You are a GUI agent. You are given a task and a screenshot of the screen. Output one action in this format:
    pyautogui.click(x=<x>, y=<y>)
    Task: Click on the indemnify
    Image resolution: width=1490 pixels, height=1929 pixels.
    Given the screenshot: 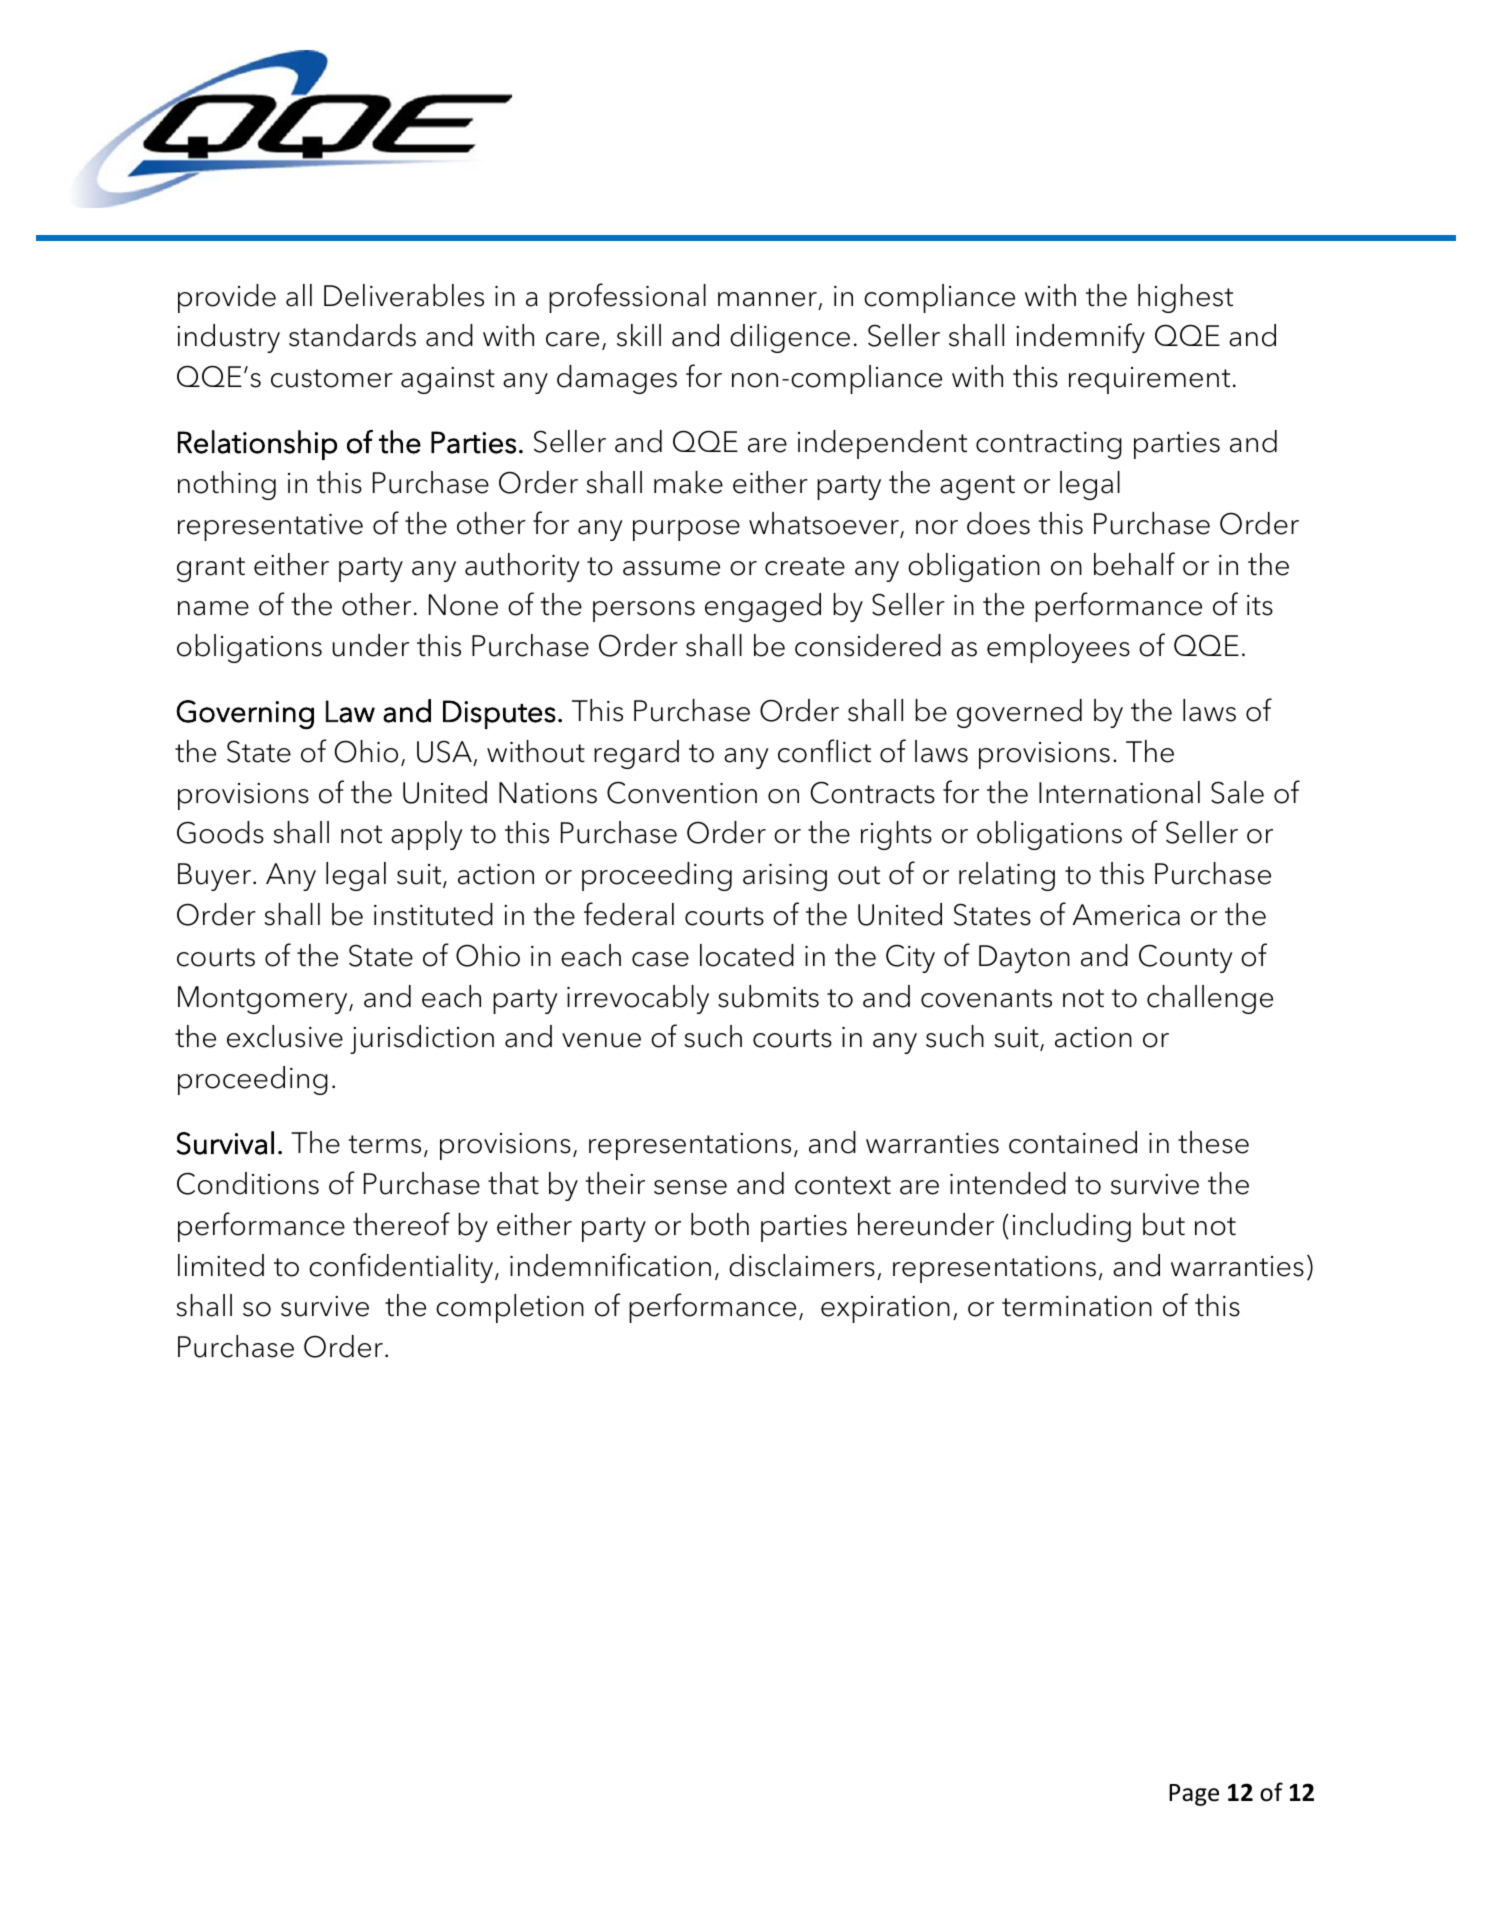 What is the action you would take?
    pyautogui.click(x=1080, y=338)
